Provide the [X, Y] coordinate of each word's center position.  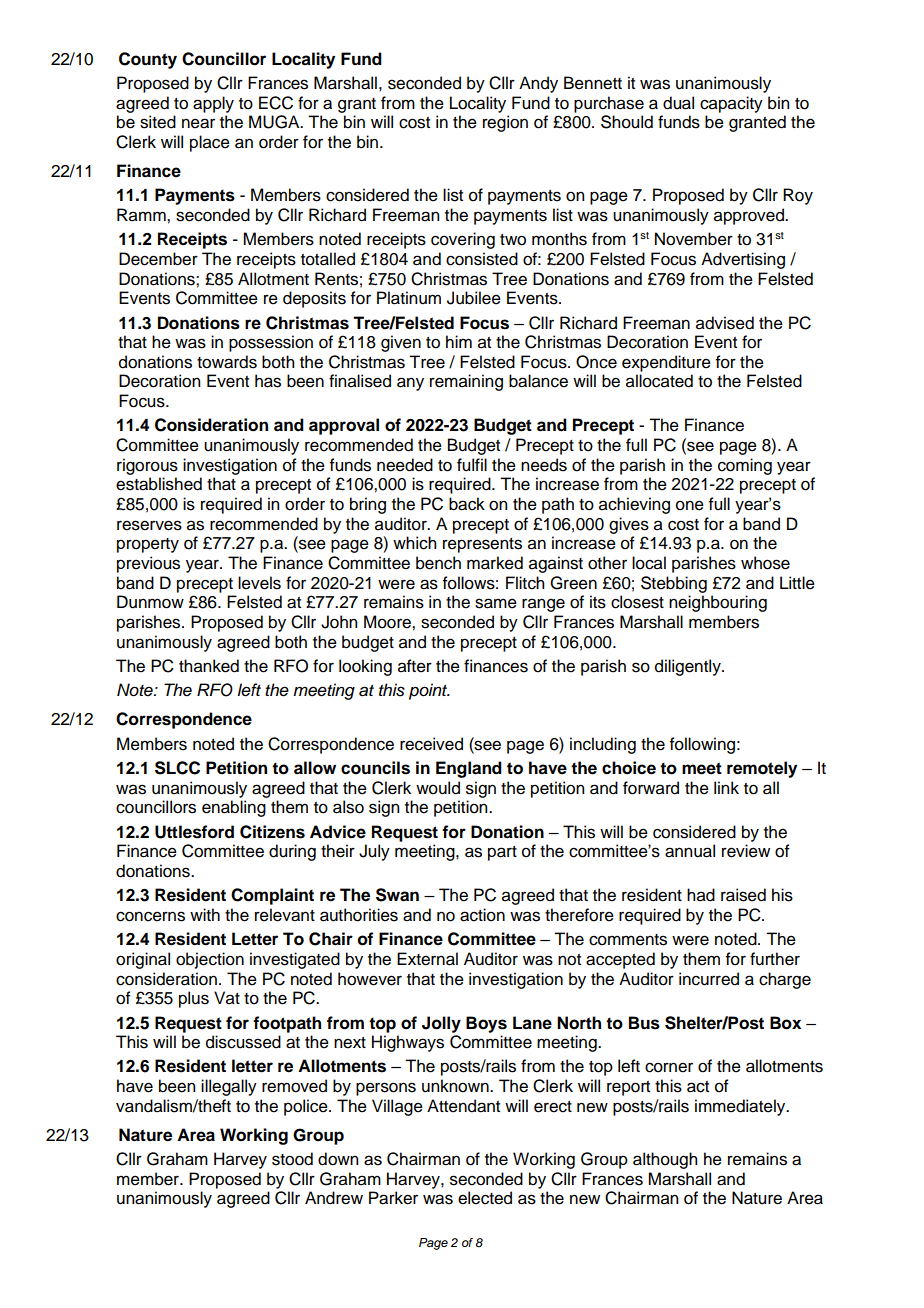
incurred [709, 979]
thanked [209, 666]
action [482, 915]
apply [213, 104]
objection [210, 960]
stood [292, 1159]
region [505, 123]
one [690, 505]
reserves [149, 525]
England [469, 769]
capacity [731, 104]
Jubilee [474, 298]
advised [725, 323]
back [467, 504]
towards [227, 362]
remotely [762, 769]
